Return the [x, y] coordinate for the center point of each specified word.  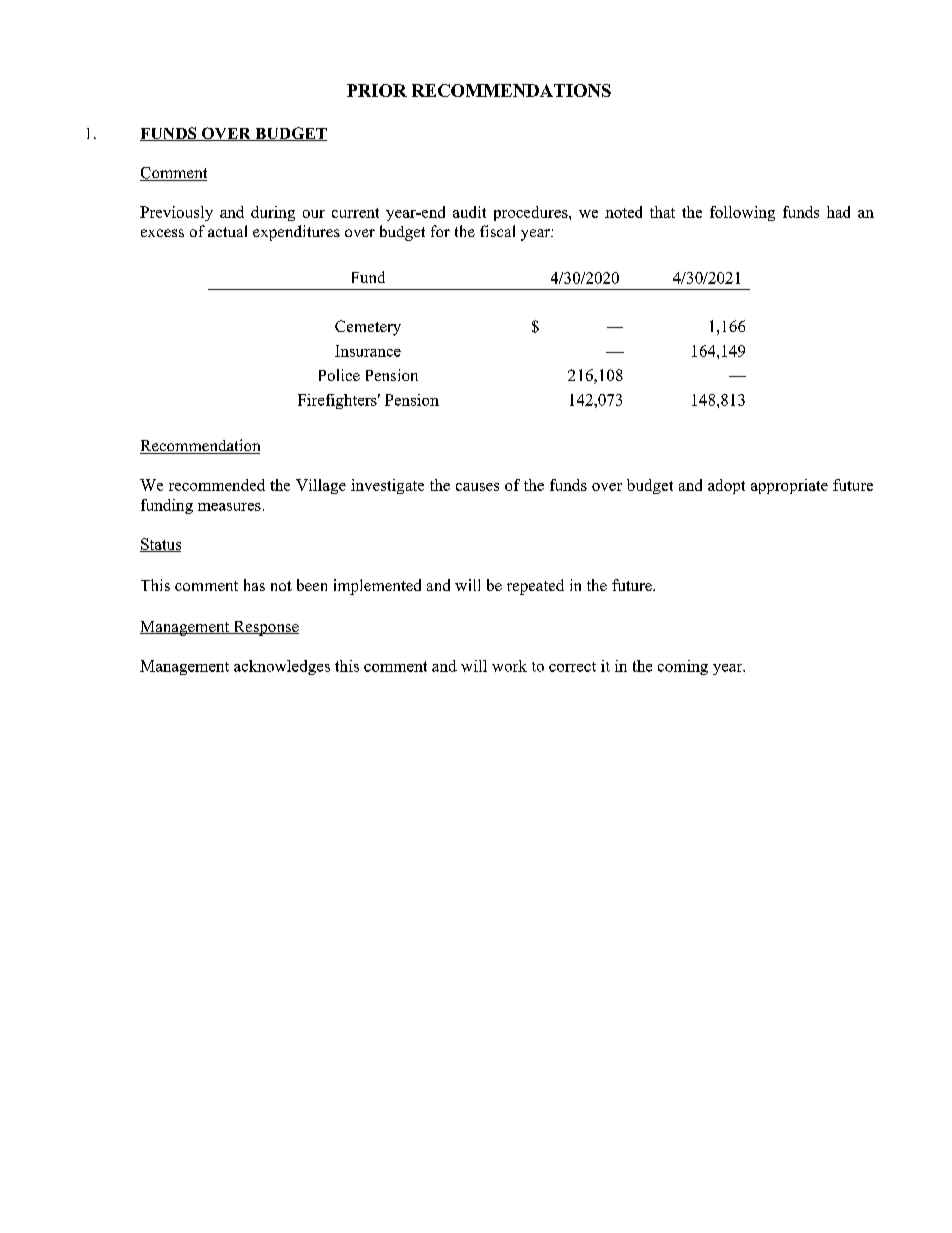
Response [265, 628]
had [838, 212]
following [742, 213]
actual [227, 231]
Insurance [368, 351]
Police [339, 375]
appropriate [789, 486]
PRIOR [377, 90]
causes [477, 487]
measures [229, 507]
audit [469, 212]
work [509, 666]
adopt [726, 486]
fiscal [497, 231]
